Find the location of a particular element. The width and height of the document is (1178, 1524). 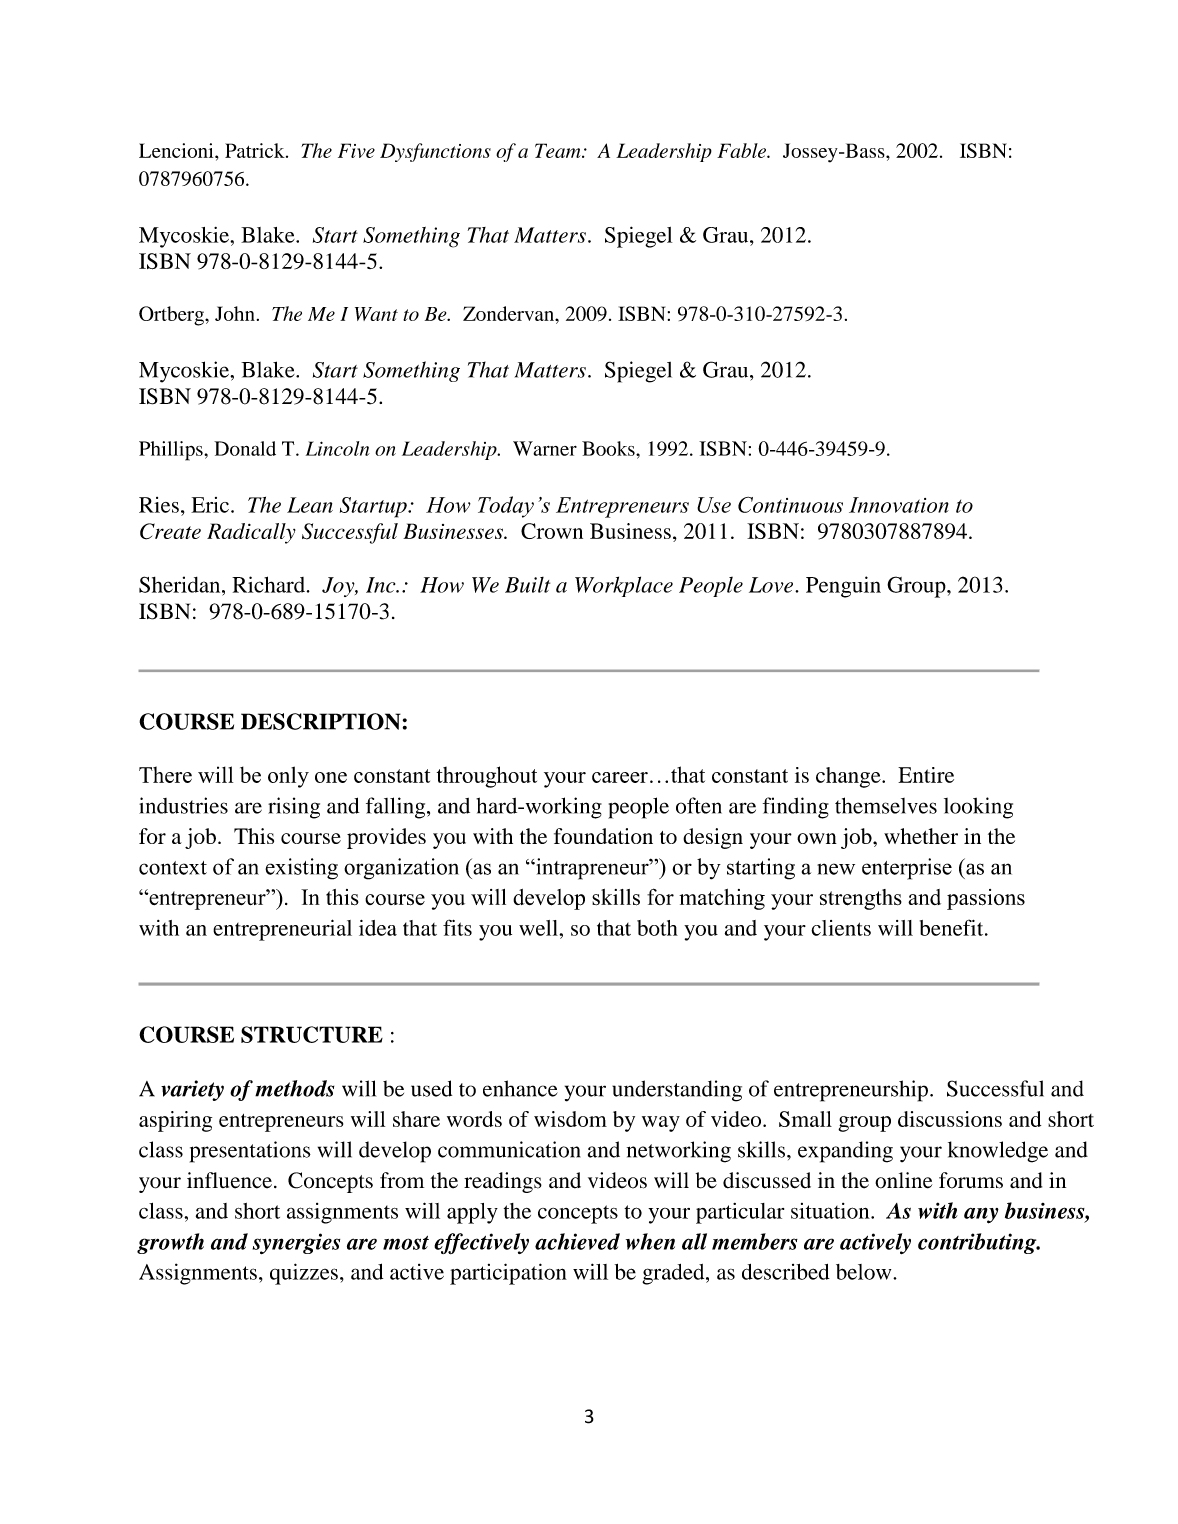

Innovation is located at coordinates (899, 505).
